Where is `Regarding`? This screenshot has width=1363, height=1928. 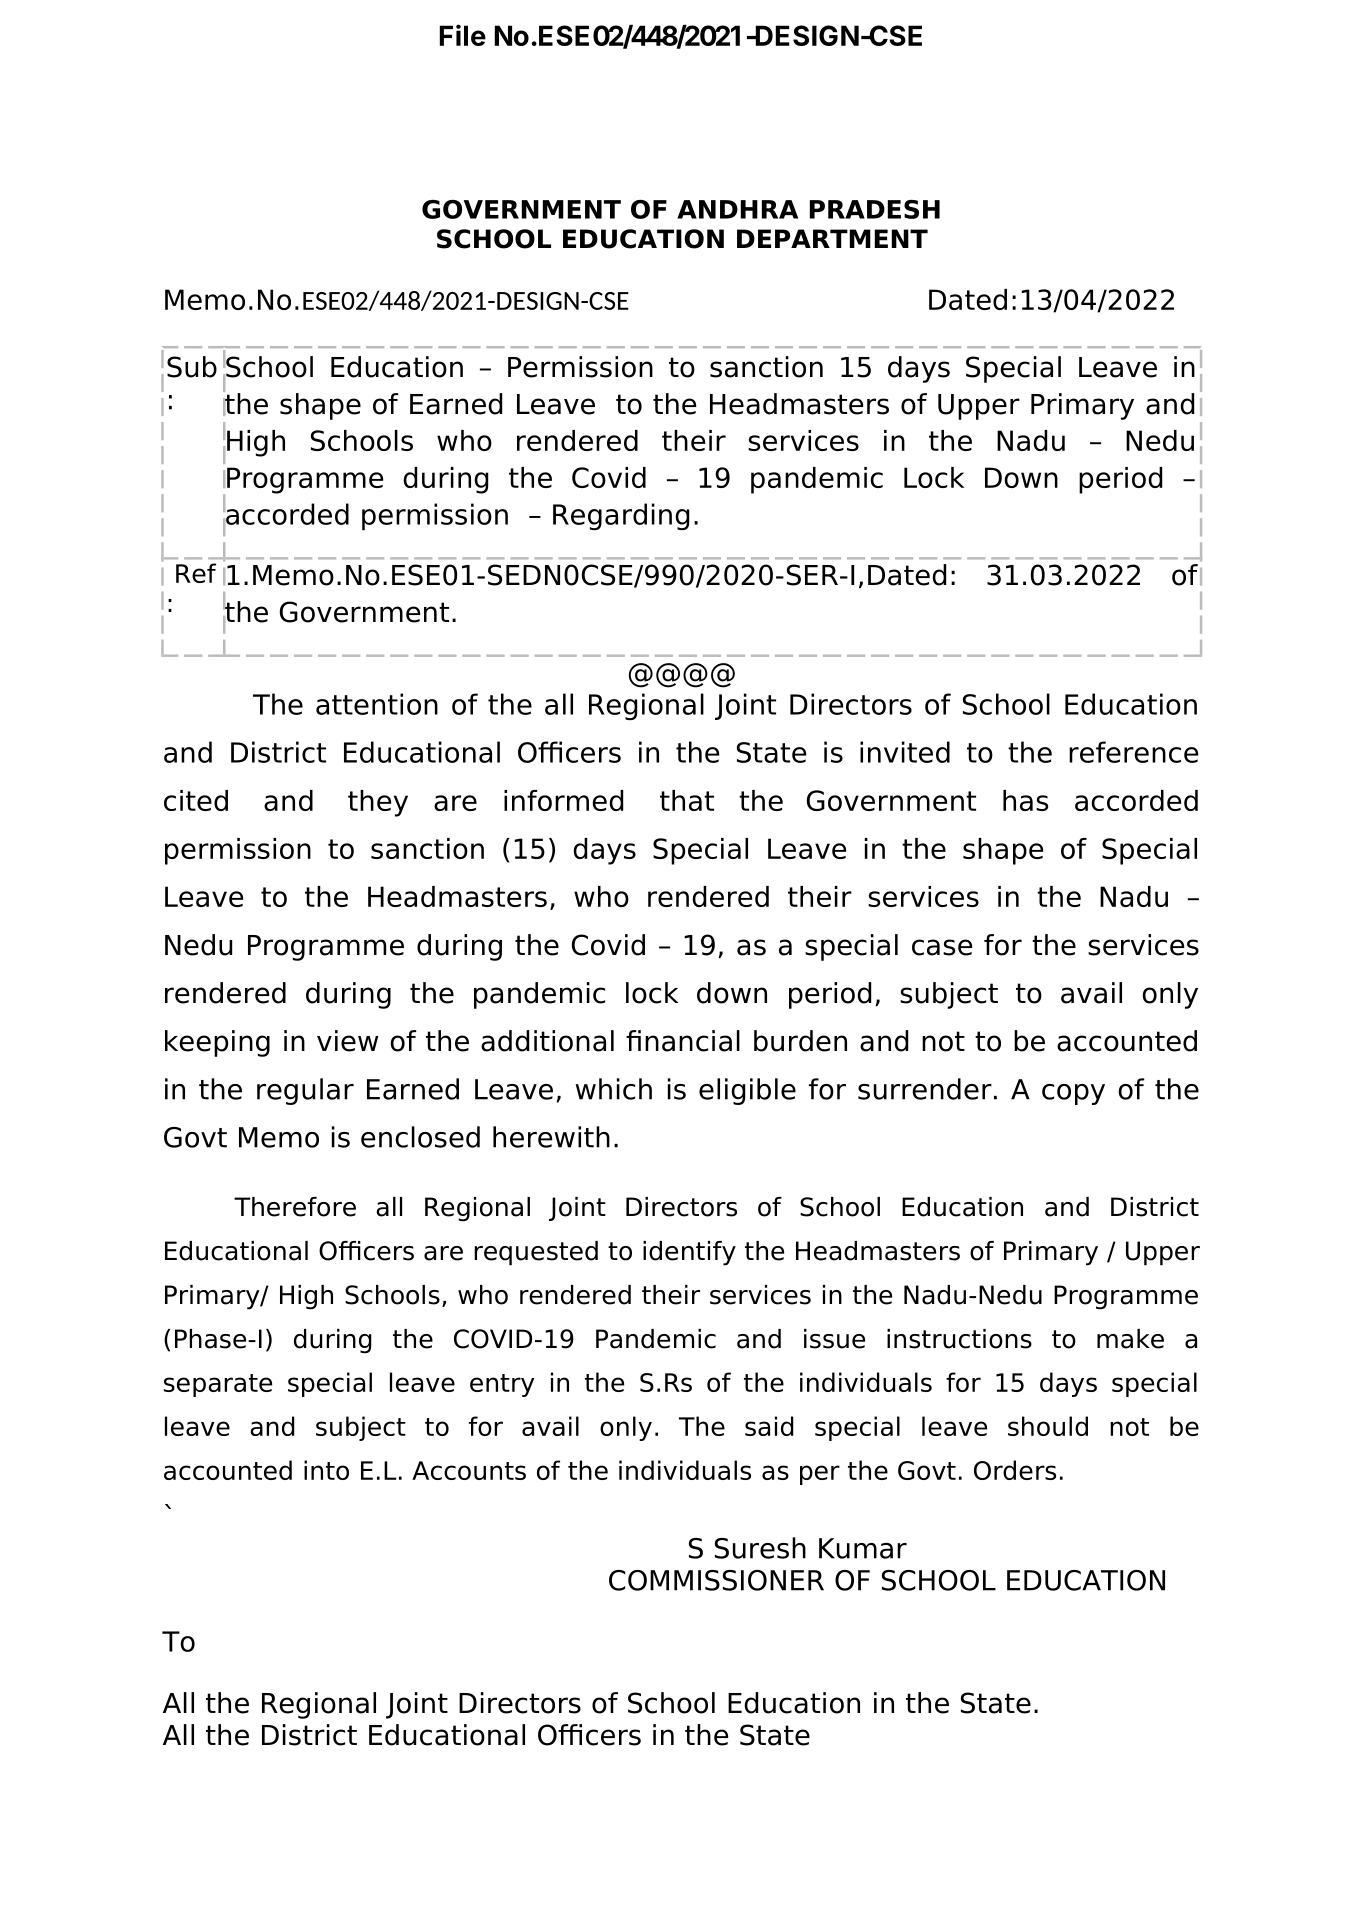 Regarding is located at coordinates (621, 517).
